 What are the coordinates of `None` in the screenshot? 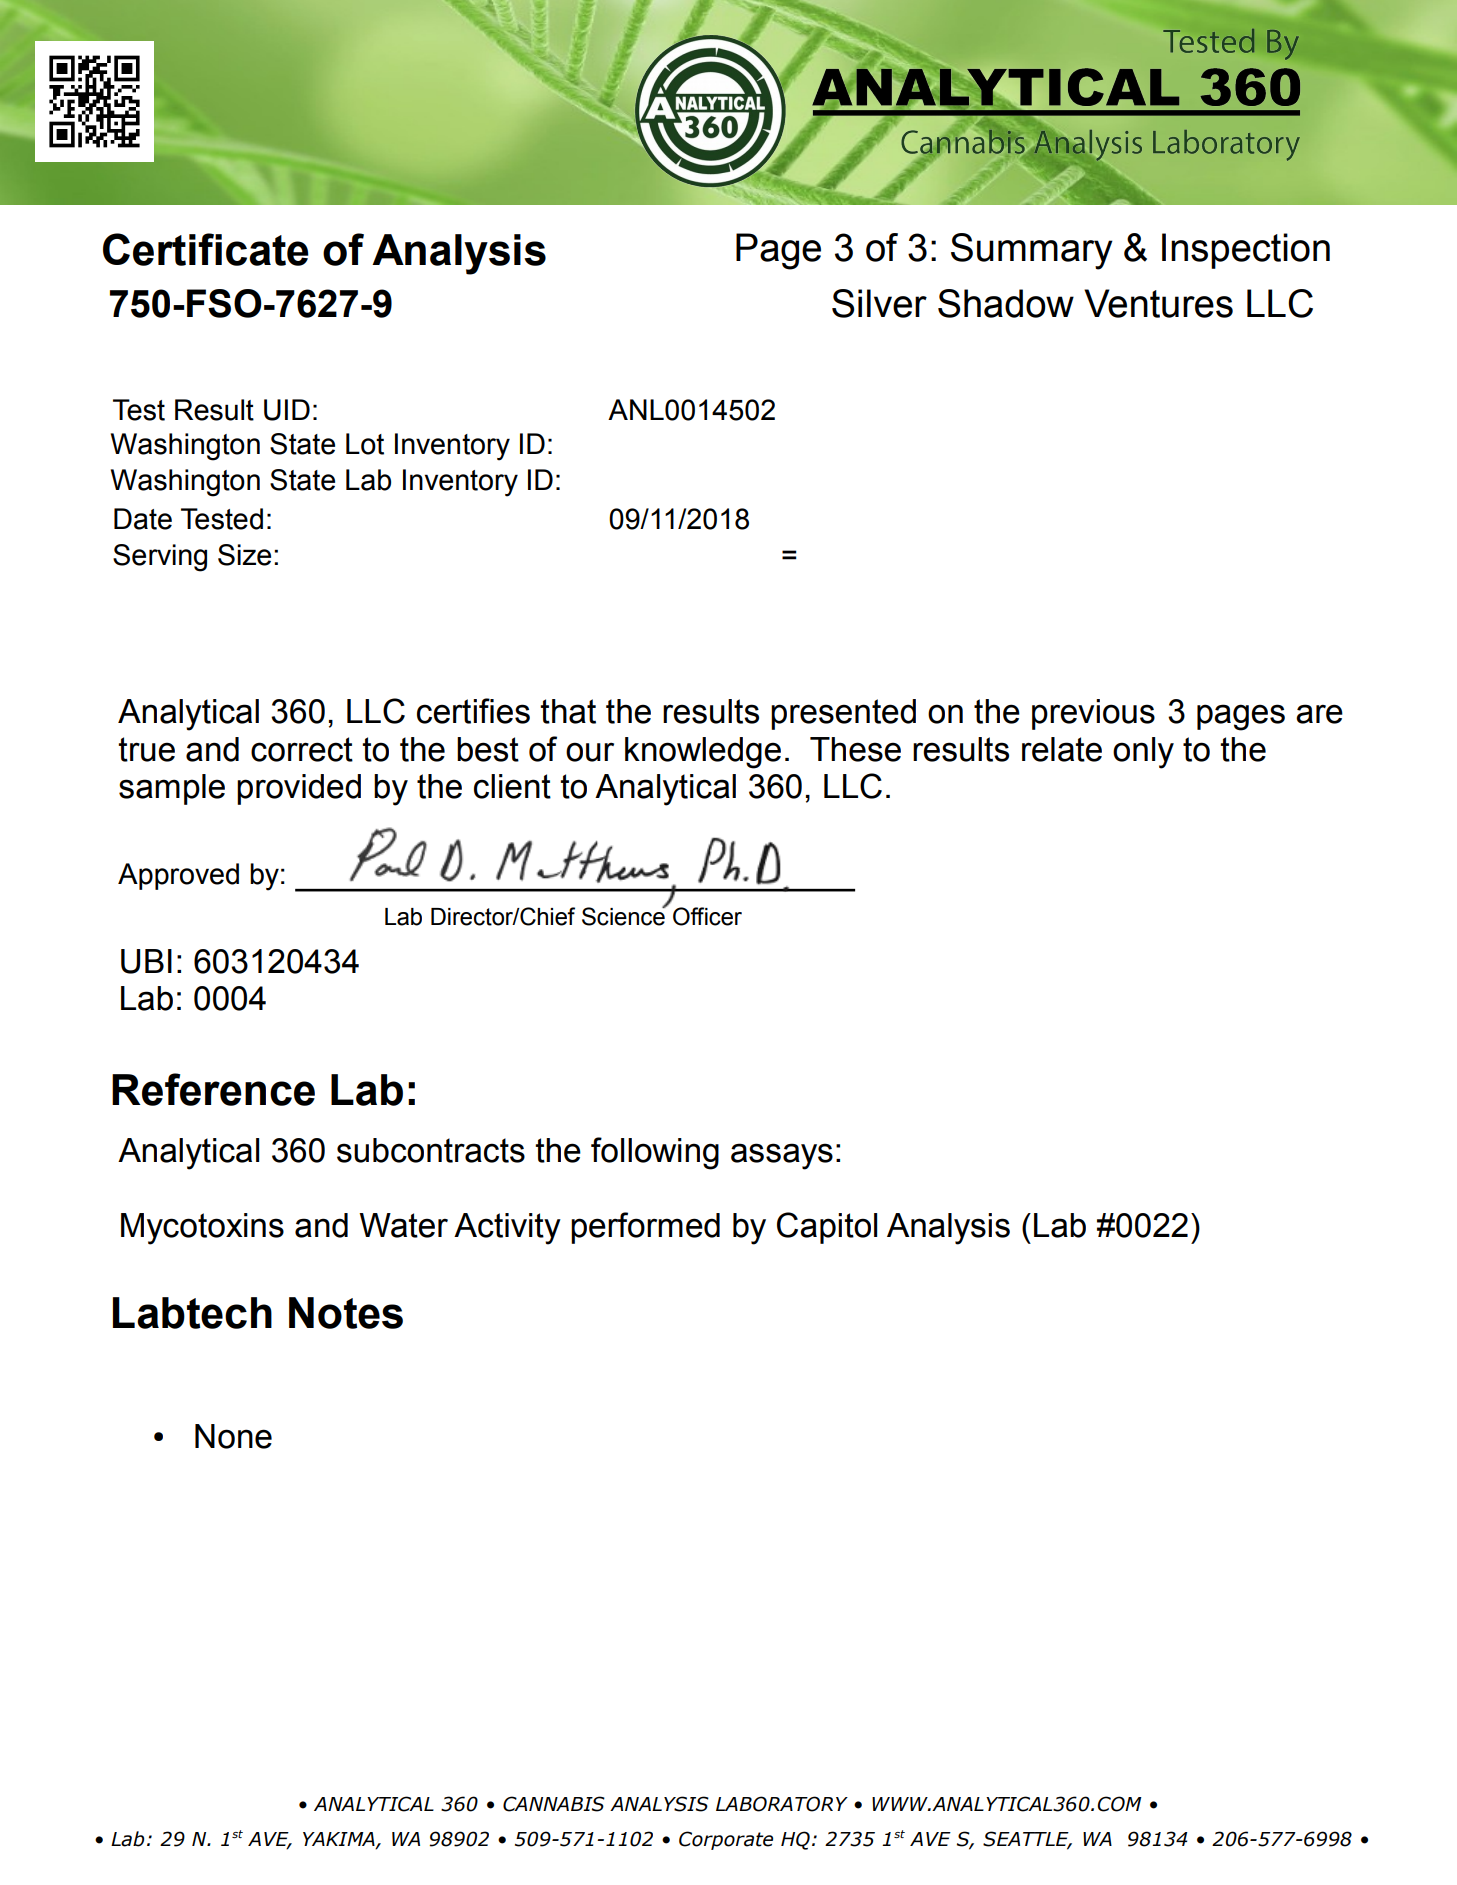 It's located at (233, 1436).
